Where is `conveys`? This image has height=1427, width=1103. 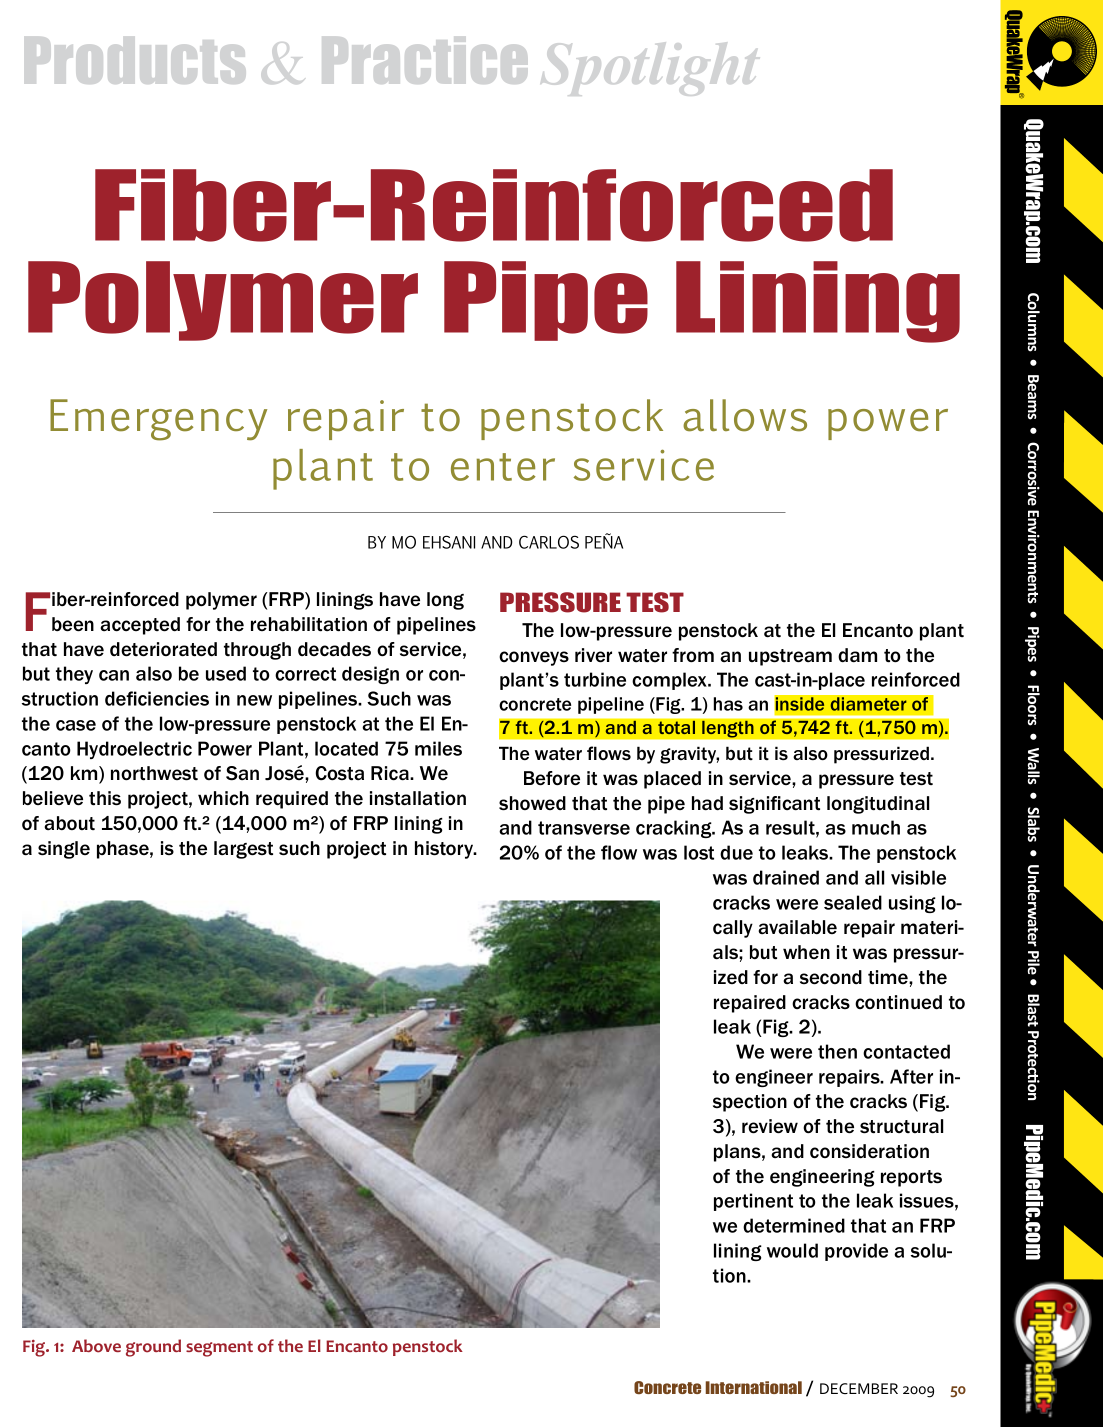 conveys is located at coordinates (534, 658).
